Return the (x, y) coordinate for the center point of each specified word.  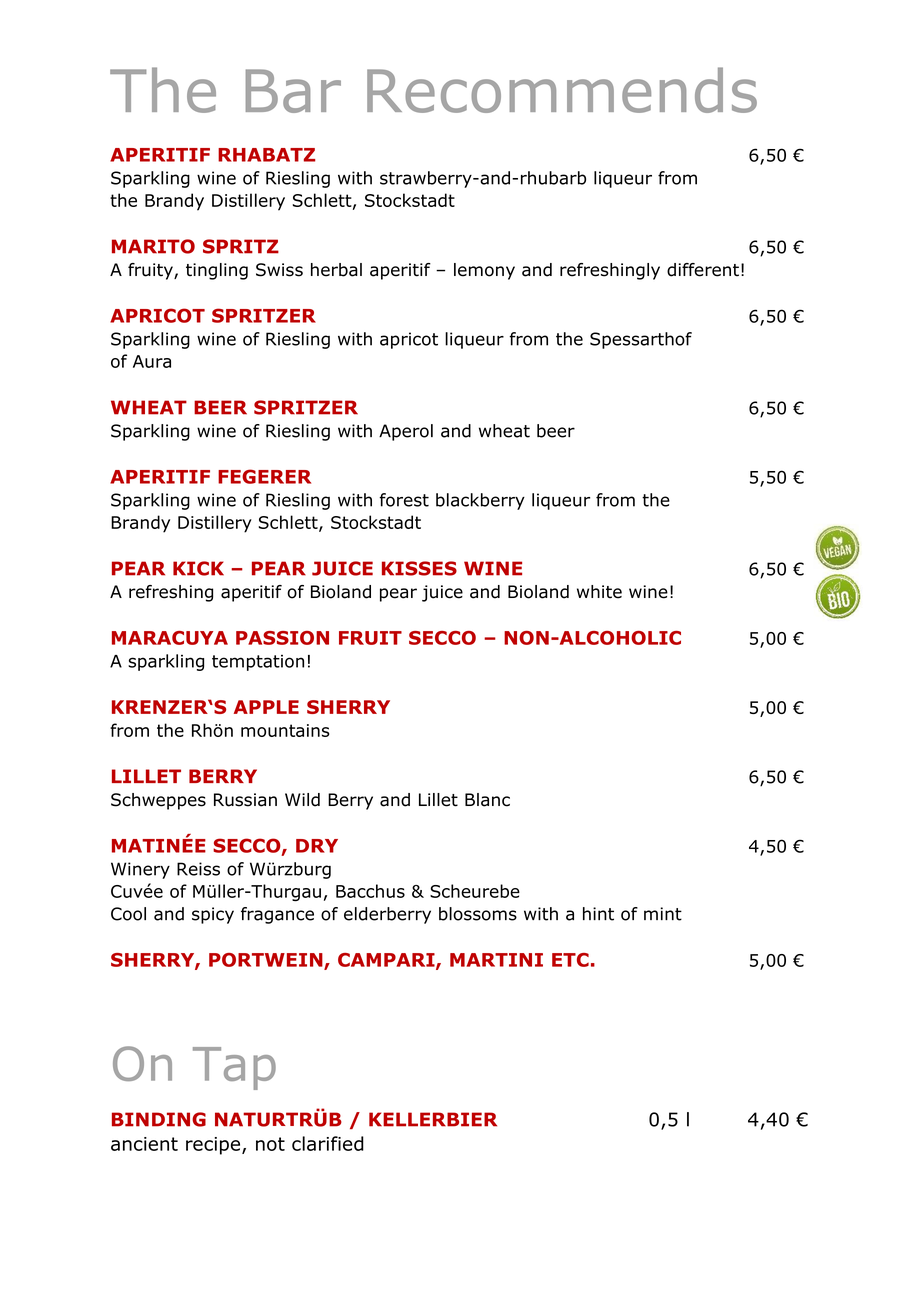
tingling (217, 271)
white (599, 592)
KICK (198, 568)
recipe (213, 1146)
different (703, 270)
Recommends (562, 90)
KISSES (419, 568)
